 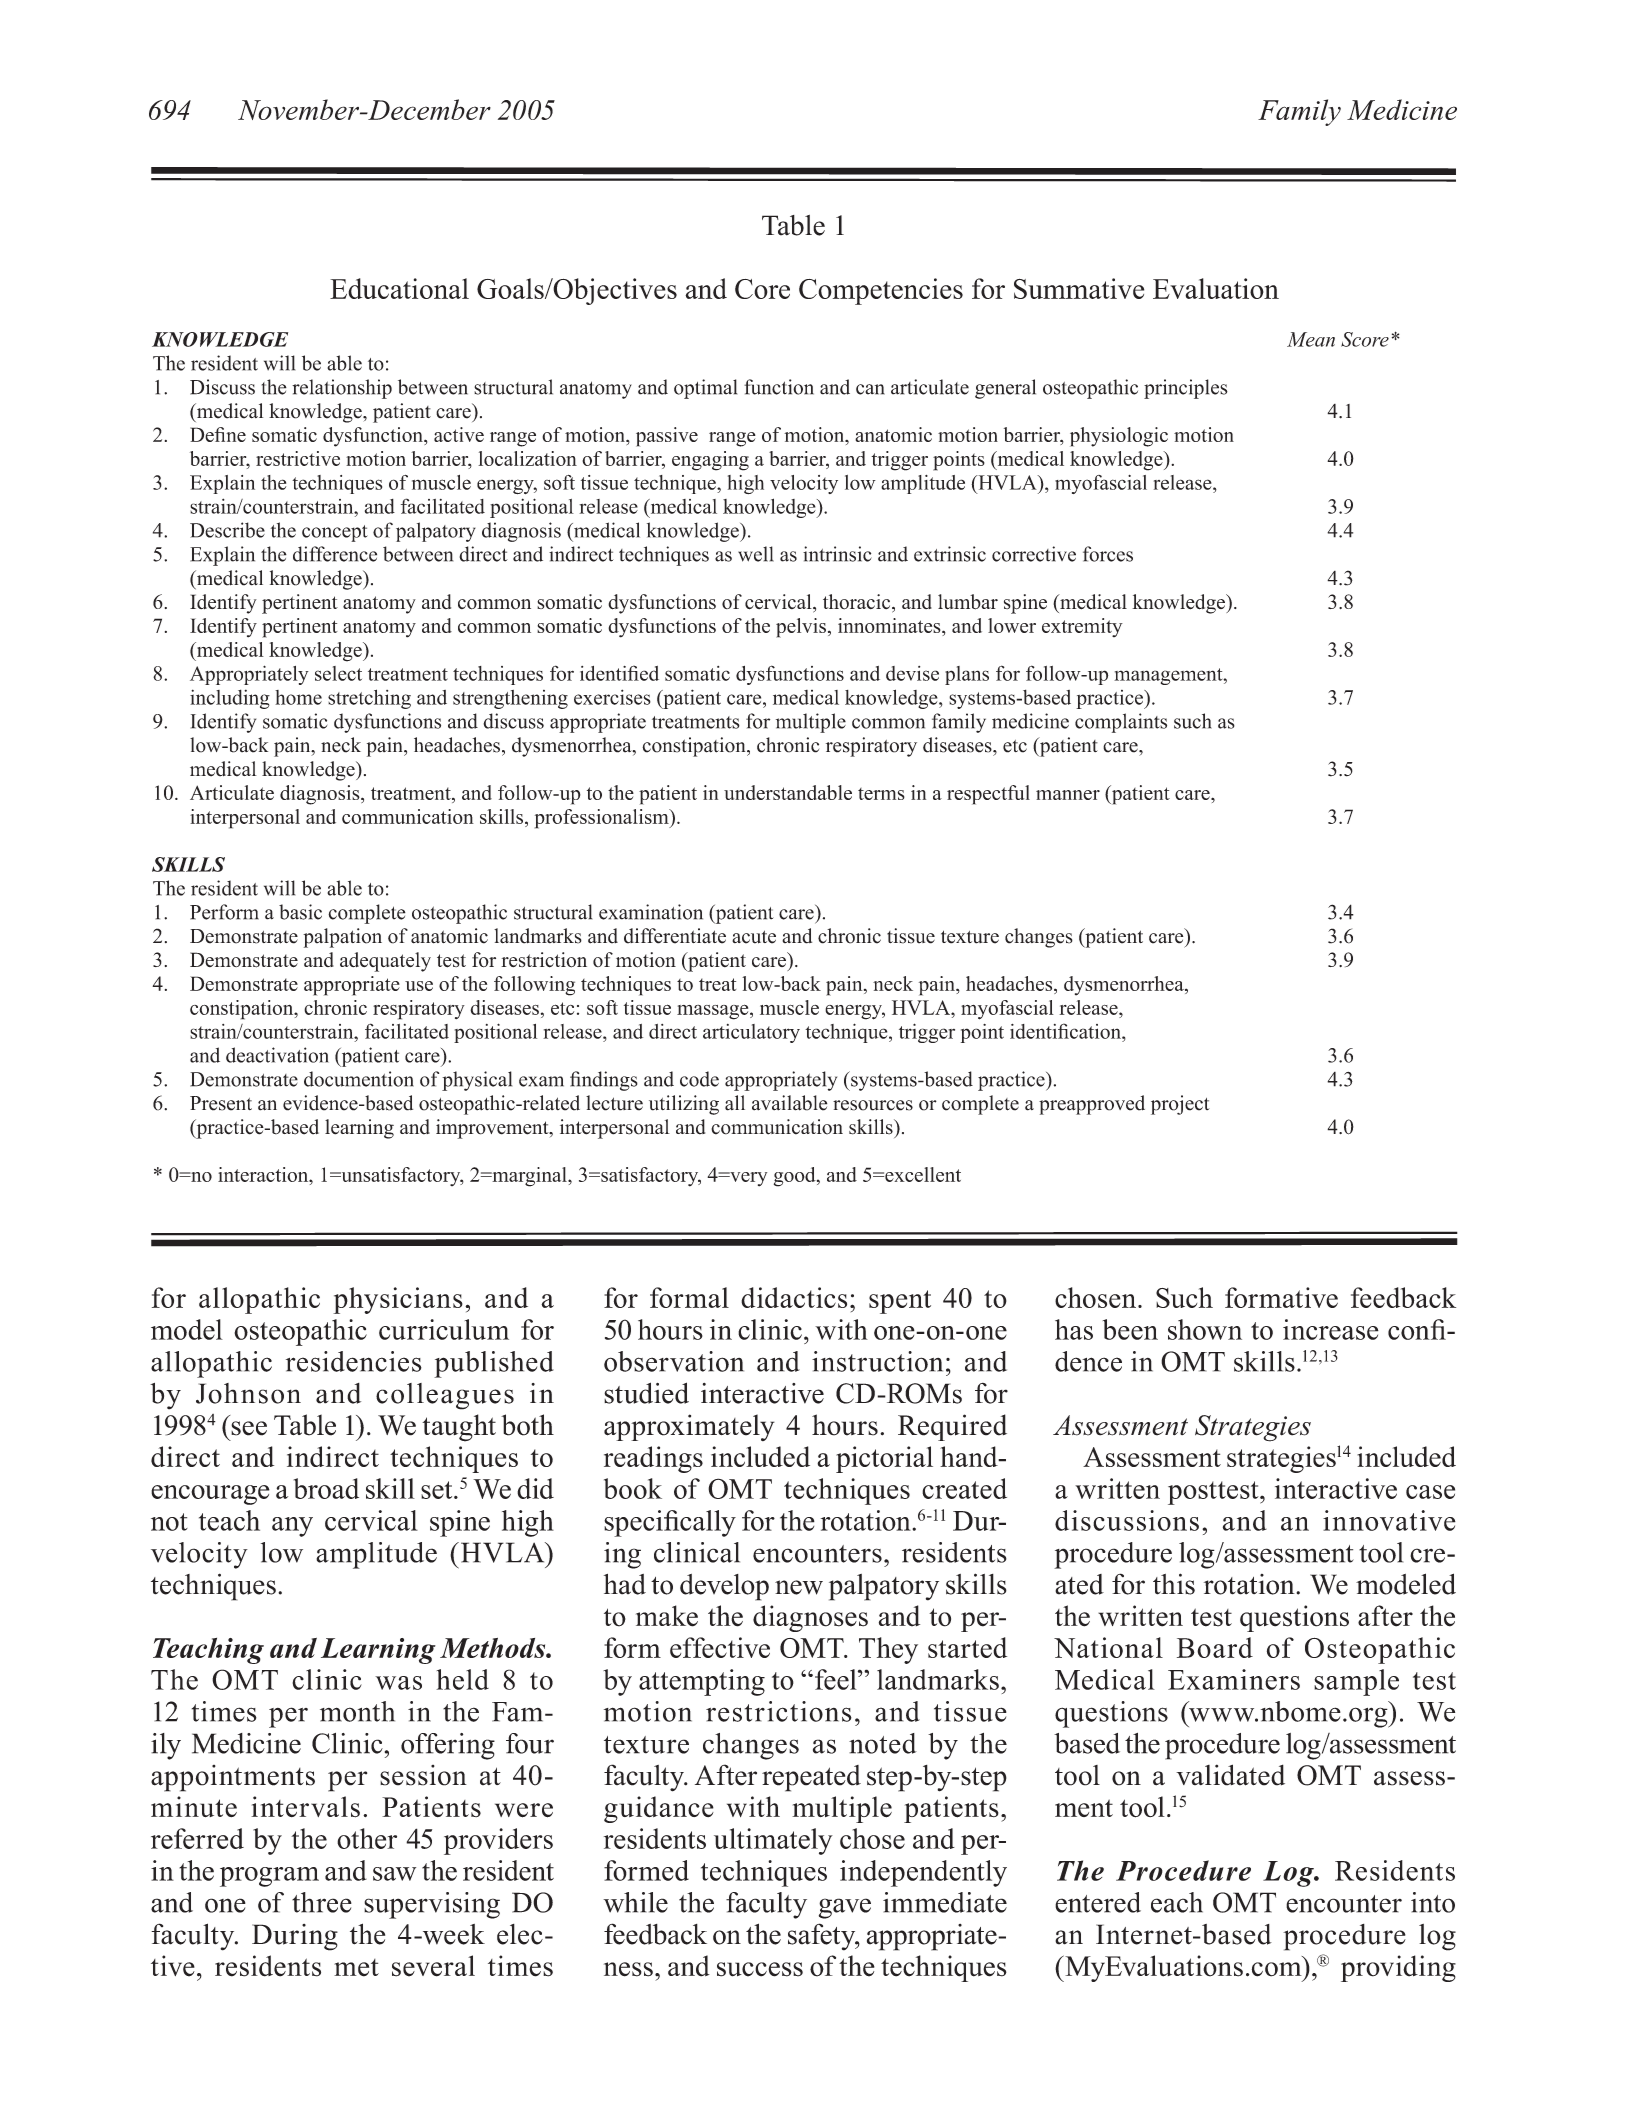 I want to click on resources, so click(x=873, y=1105).
